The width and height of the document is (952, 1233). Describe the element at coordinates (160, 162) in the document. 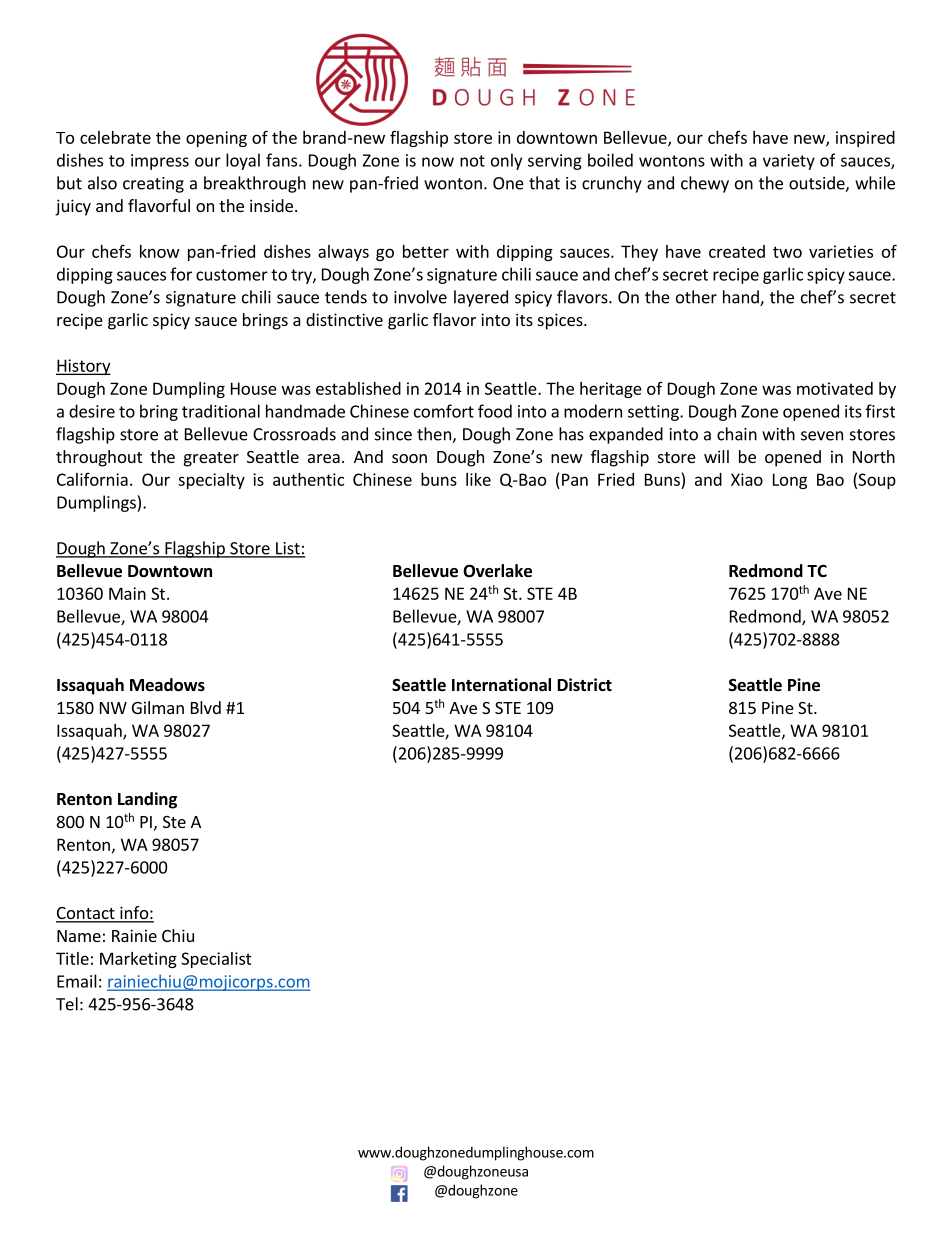

I see `impress` at that location.
